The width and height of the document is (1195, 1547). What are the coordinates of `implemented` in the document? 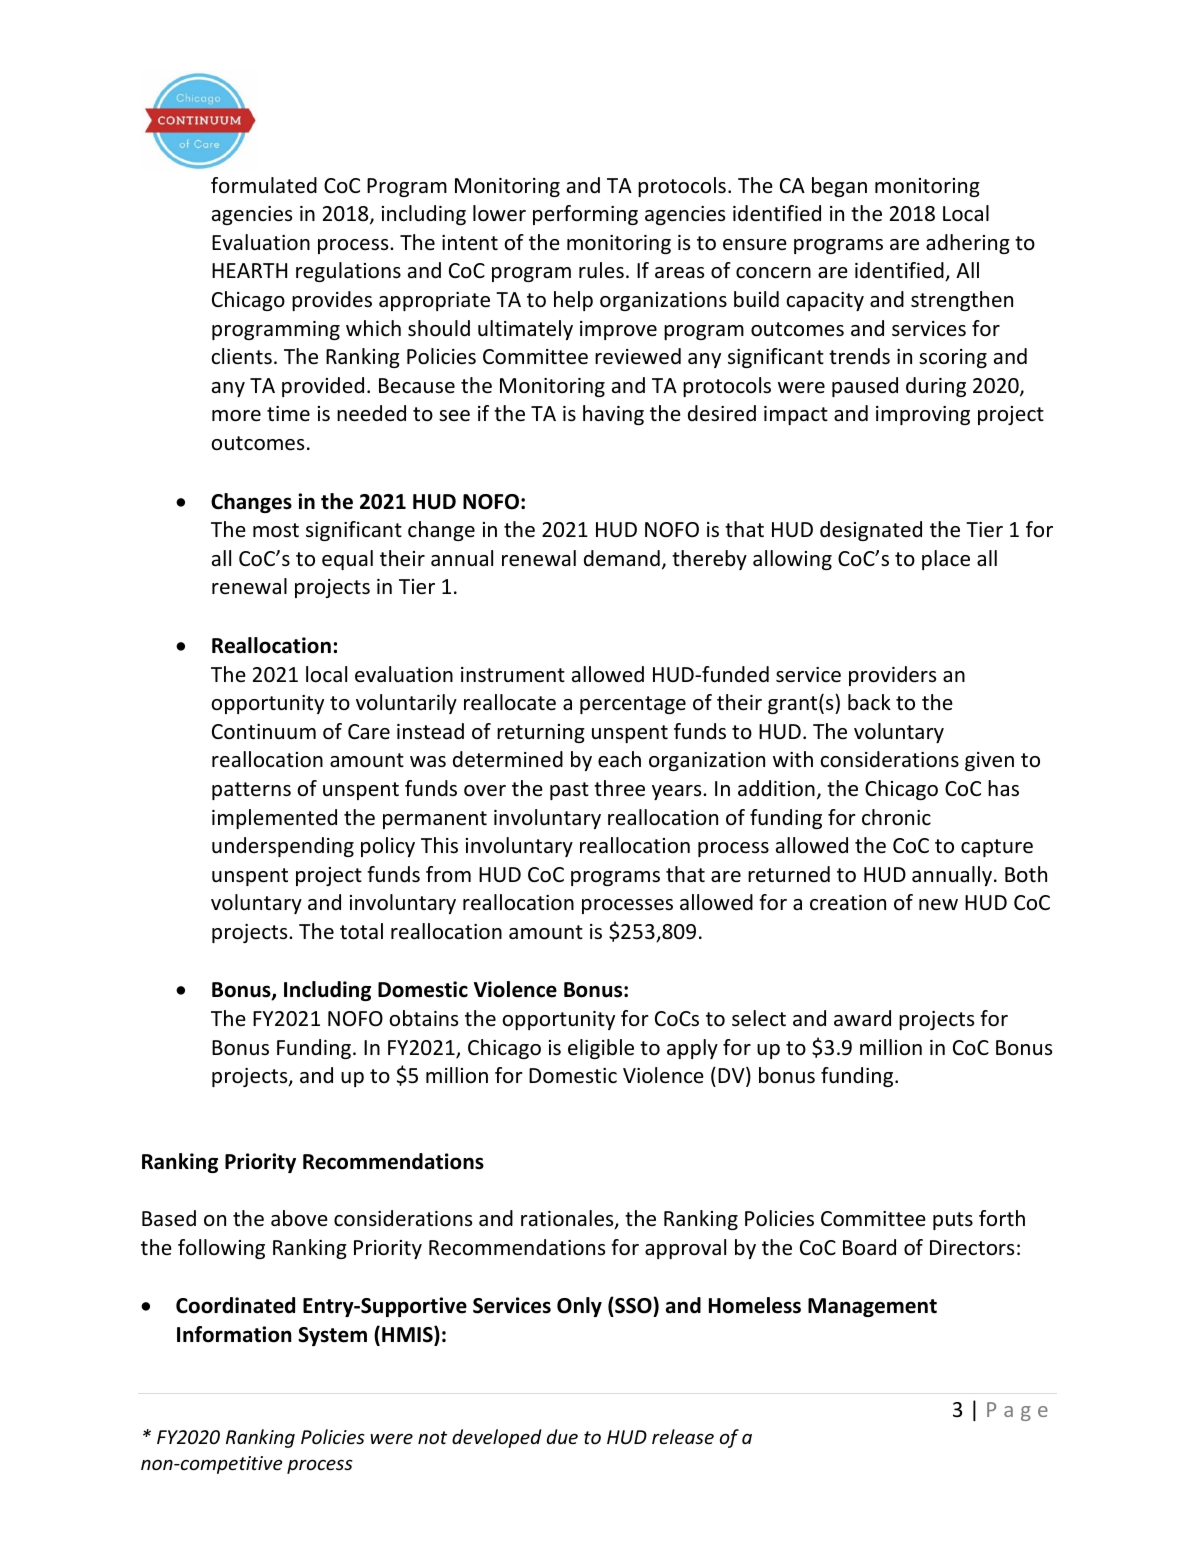 It's located at (274, 819).
